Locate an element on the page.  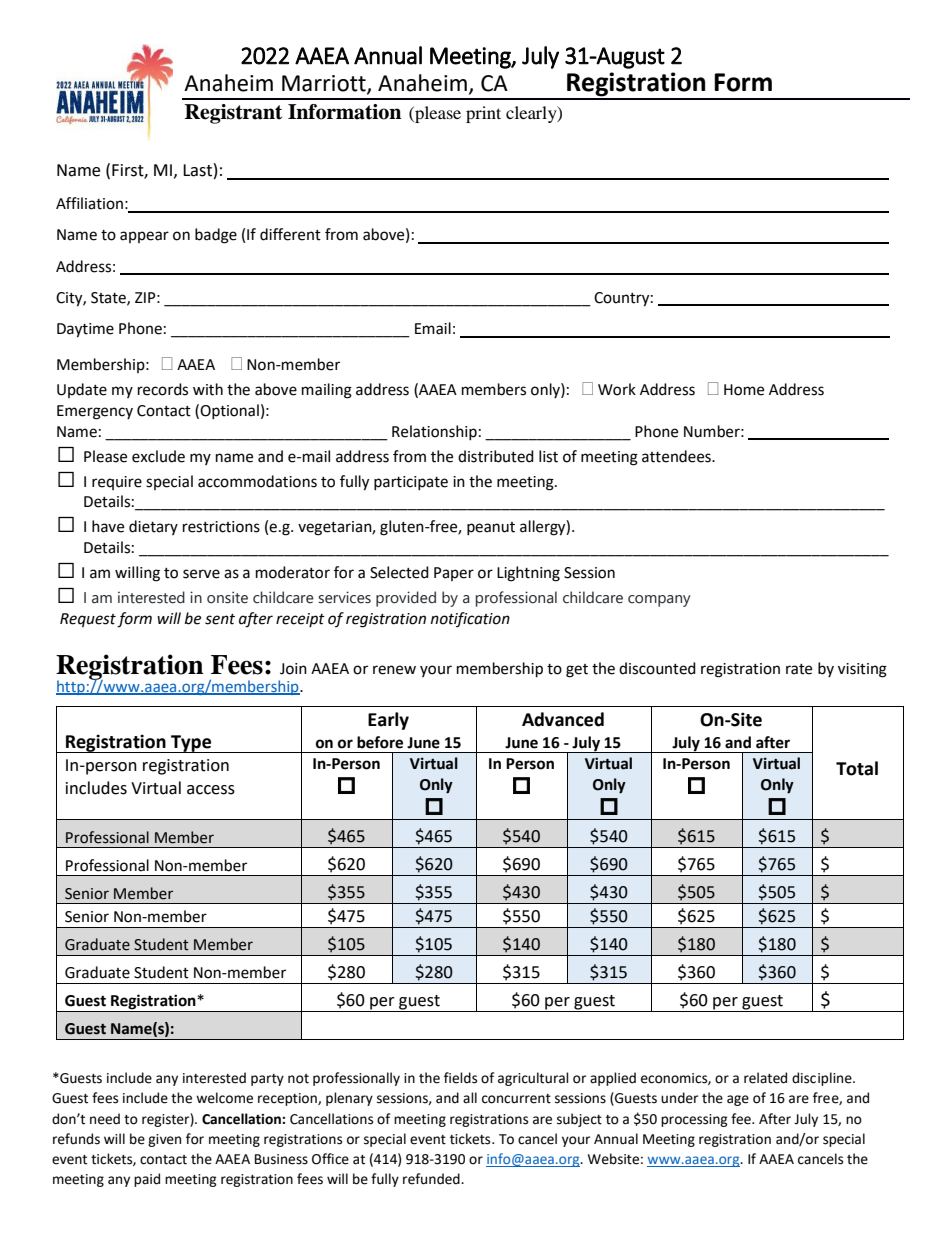
given is located at coordinates (164, 1140).
